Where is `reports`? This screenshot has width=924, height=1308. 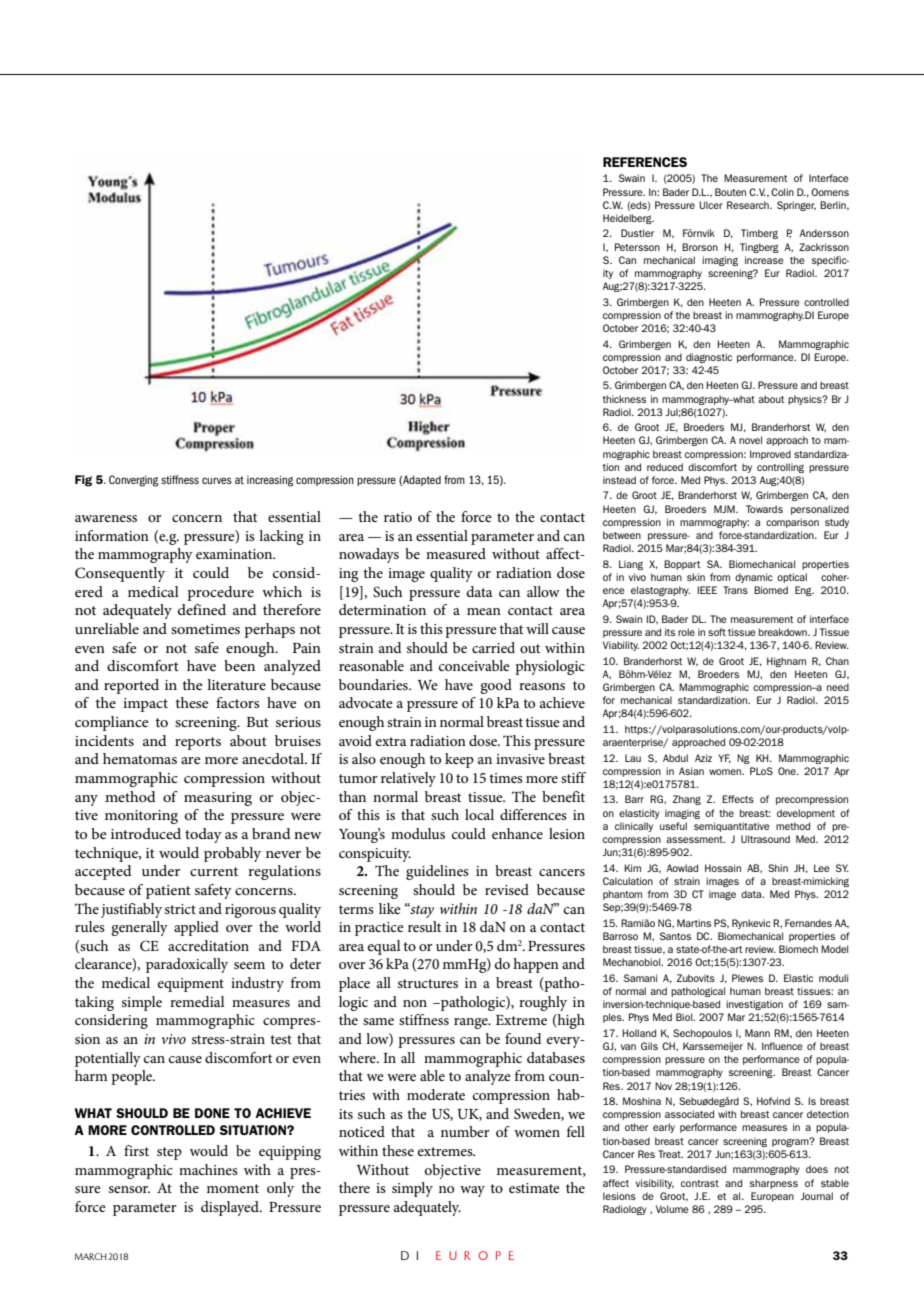 reports is located at coordinates (198, 743).
